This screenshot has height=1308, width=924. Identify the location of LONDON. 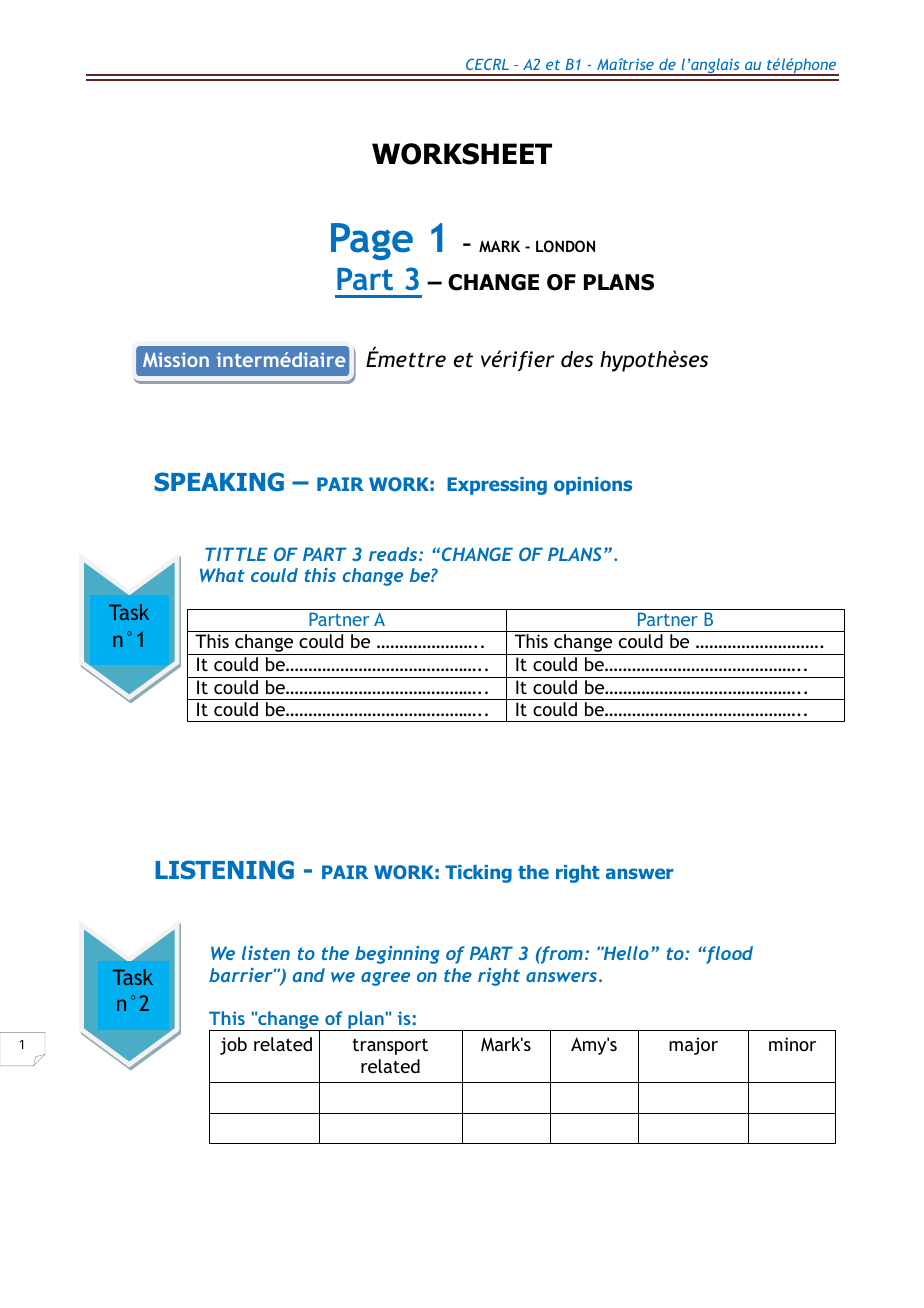
(565, 246).
